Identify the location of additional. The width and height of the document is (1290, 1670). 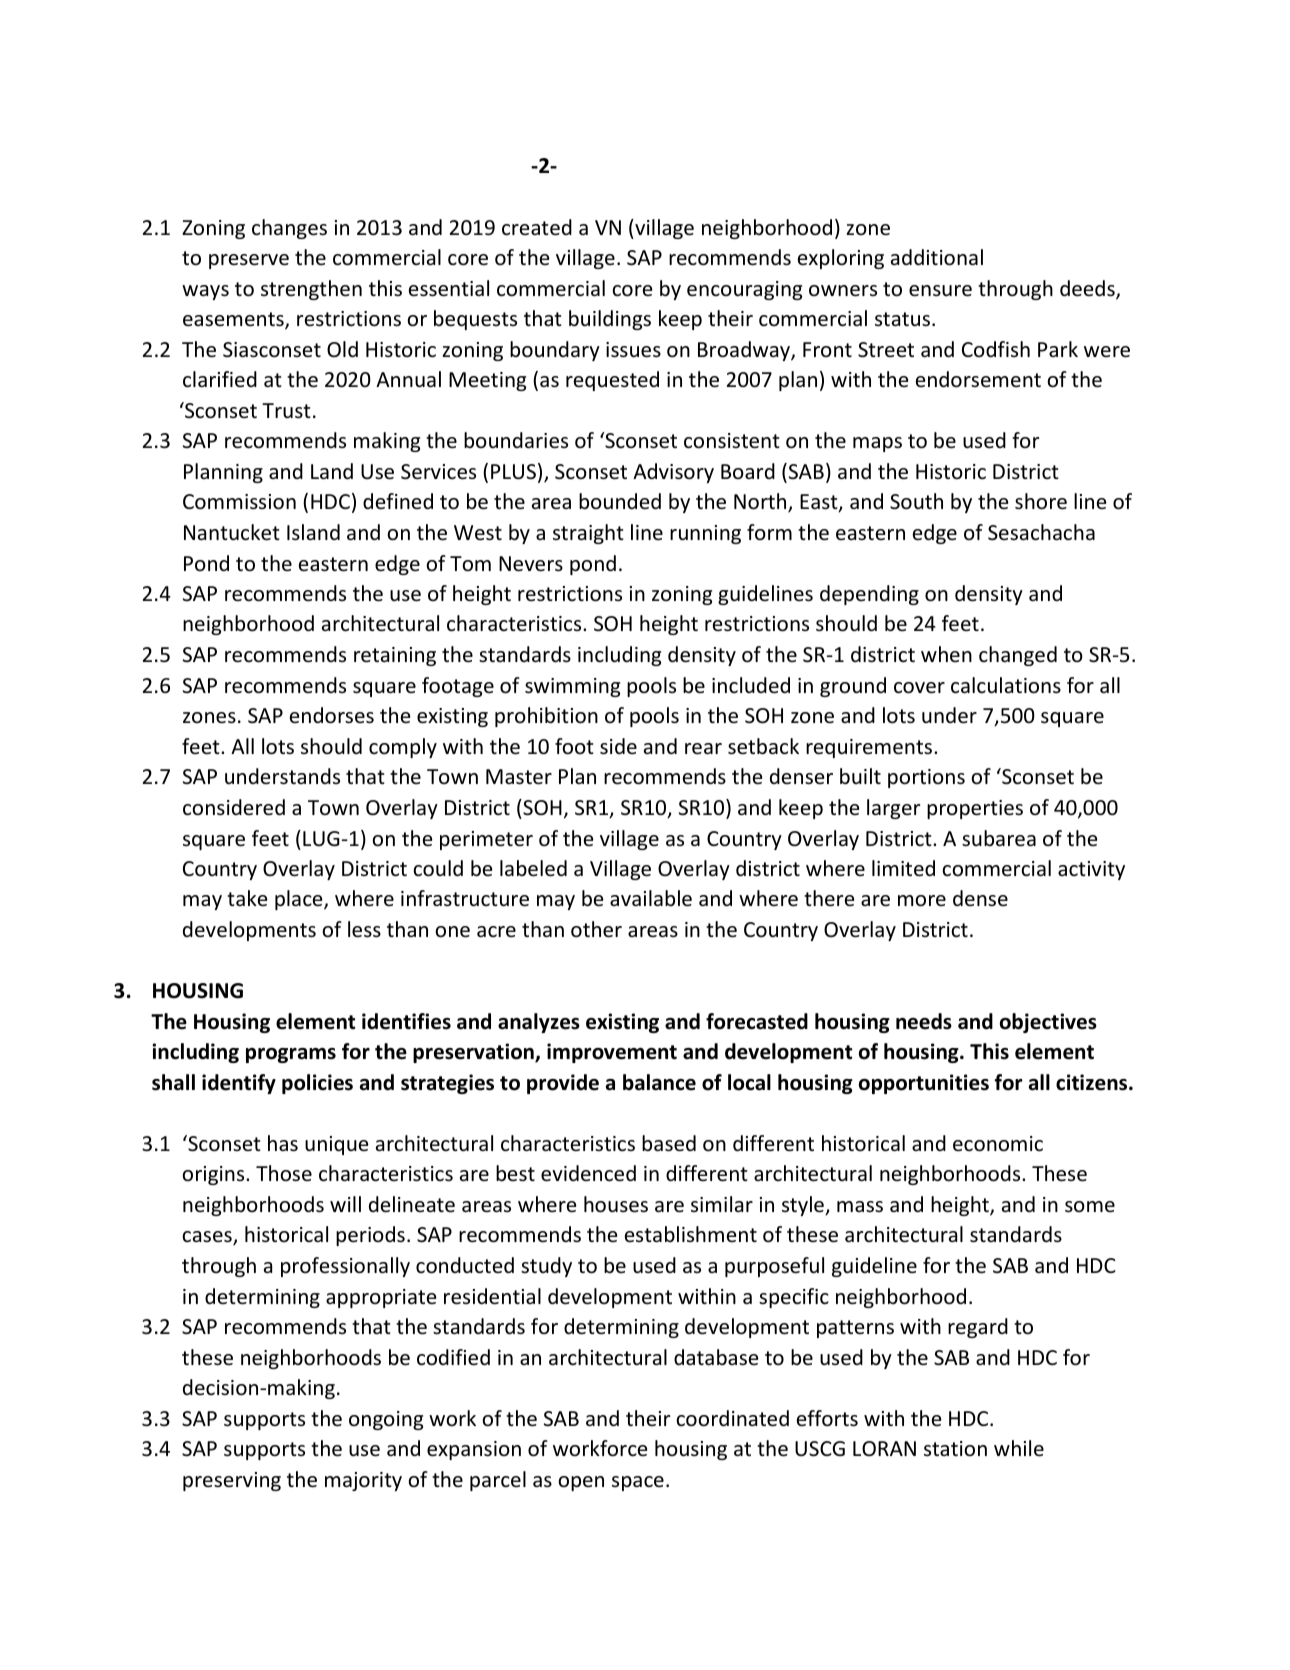
(937, 257).
